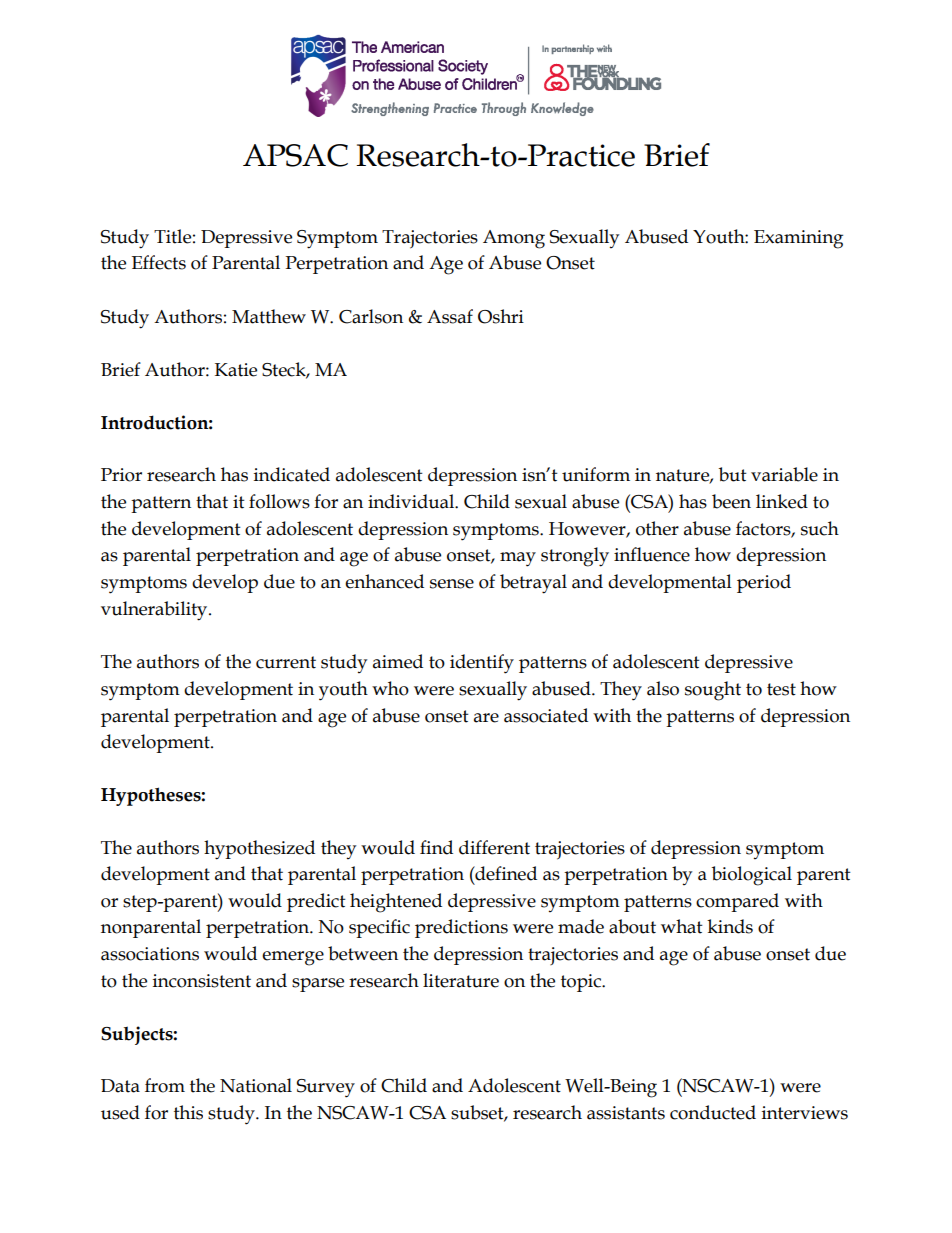 The image size is (952, 1233). What do you see at coordinates (159, 262) in the image?
I see `Effects` at bounding box center [159, 262].
